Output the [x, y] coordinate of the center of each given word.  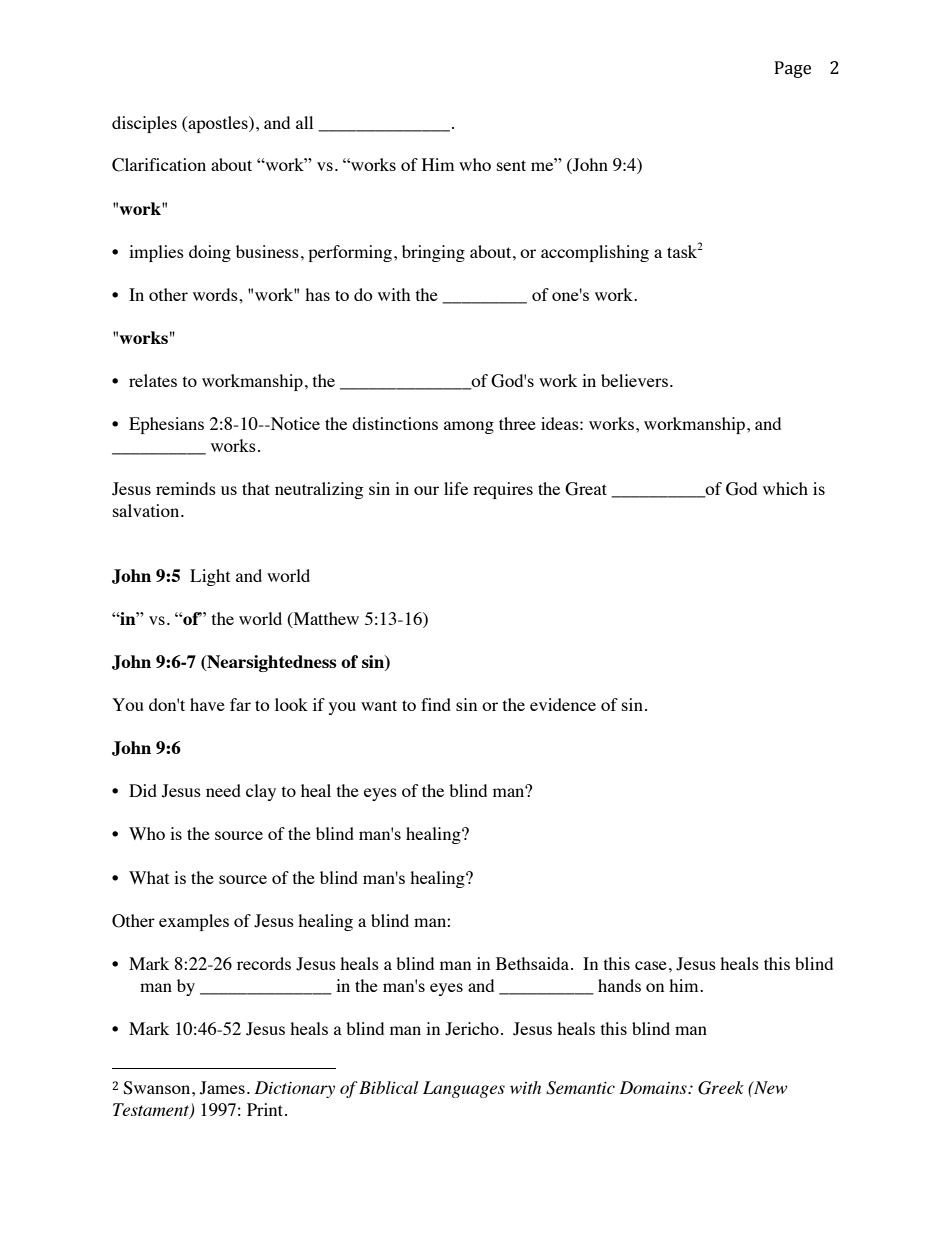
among [469, 427]
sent [511, 165]
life [456, 488]
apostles [218, 124]
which [785, 488]
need [223, 790]
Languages [464, 1089]
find [436, 704]
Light [210, 577]
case [651, 965]
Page [793, 69]
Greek [721, 1088]
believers [634, 380]
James [222, 1088]
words [216, 294]
